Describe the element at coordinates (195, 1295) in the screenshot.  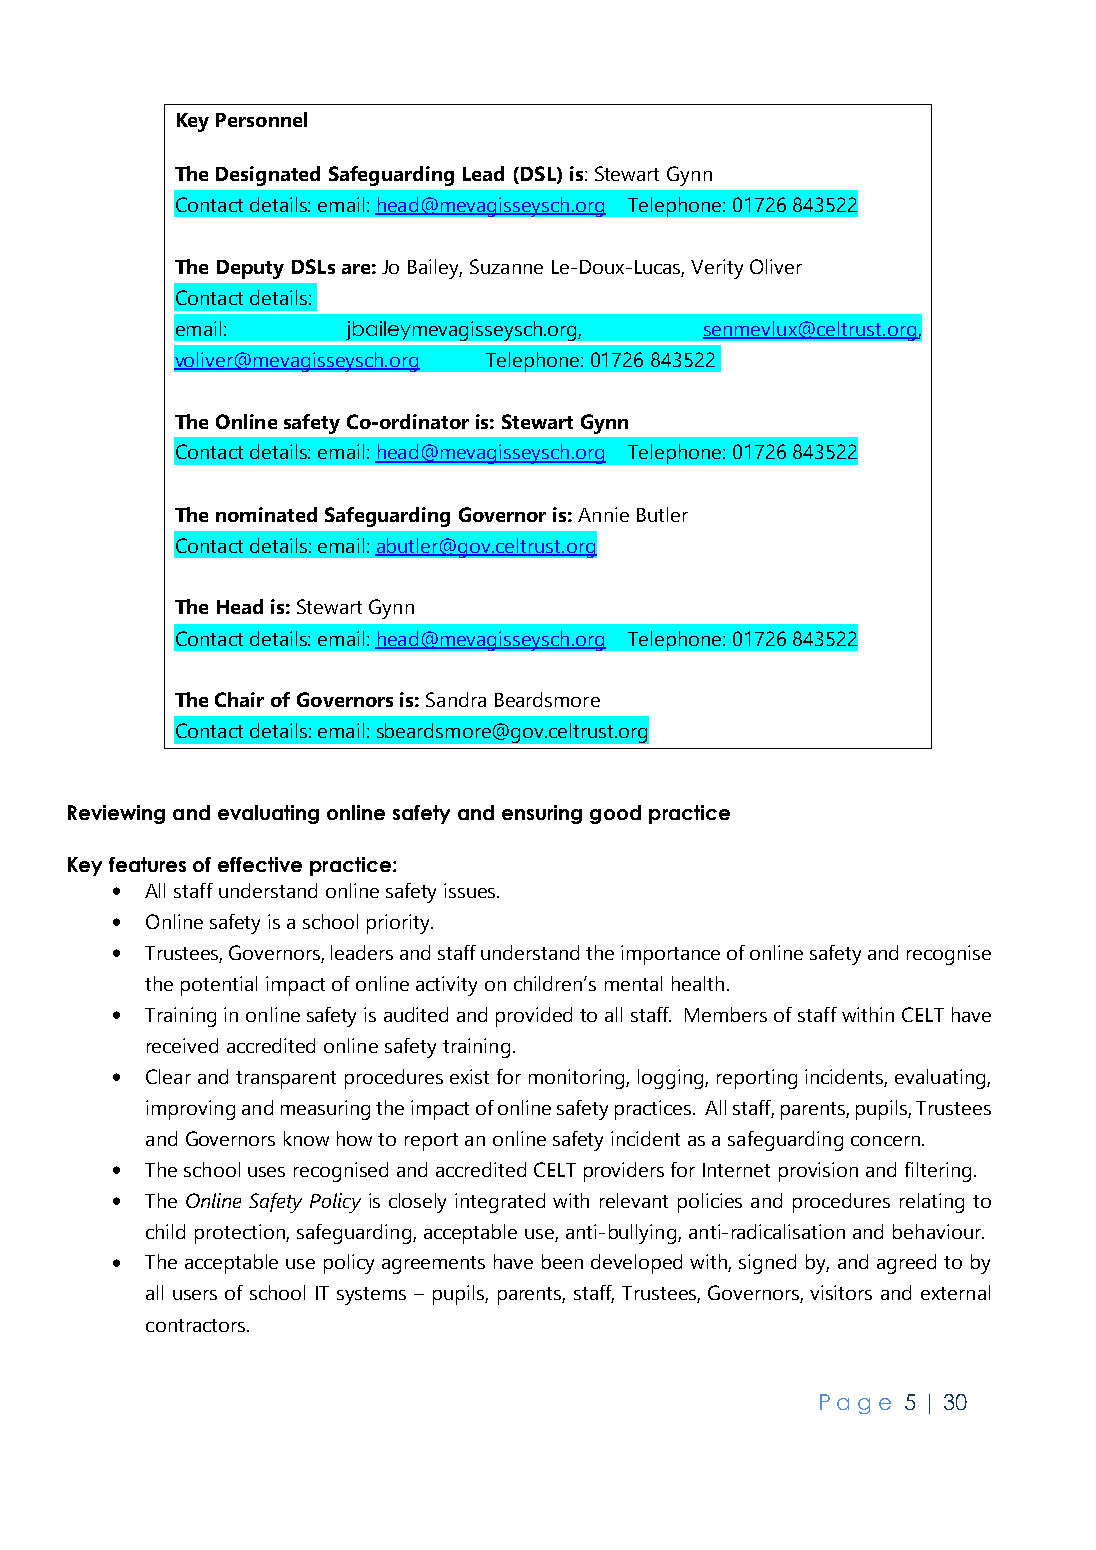
I see `users` at that location.
